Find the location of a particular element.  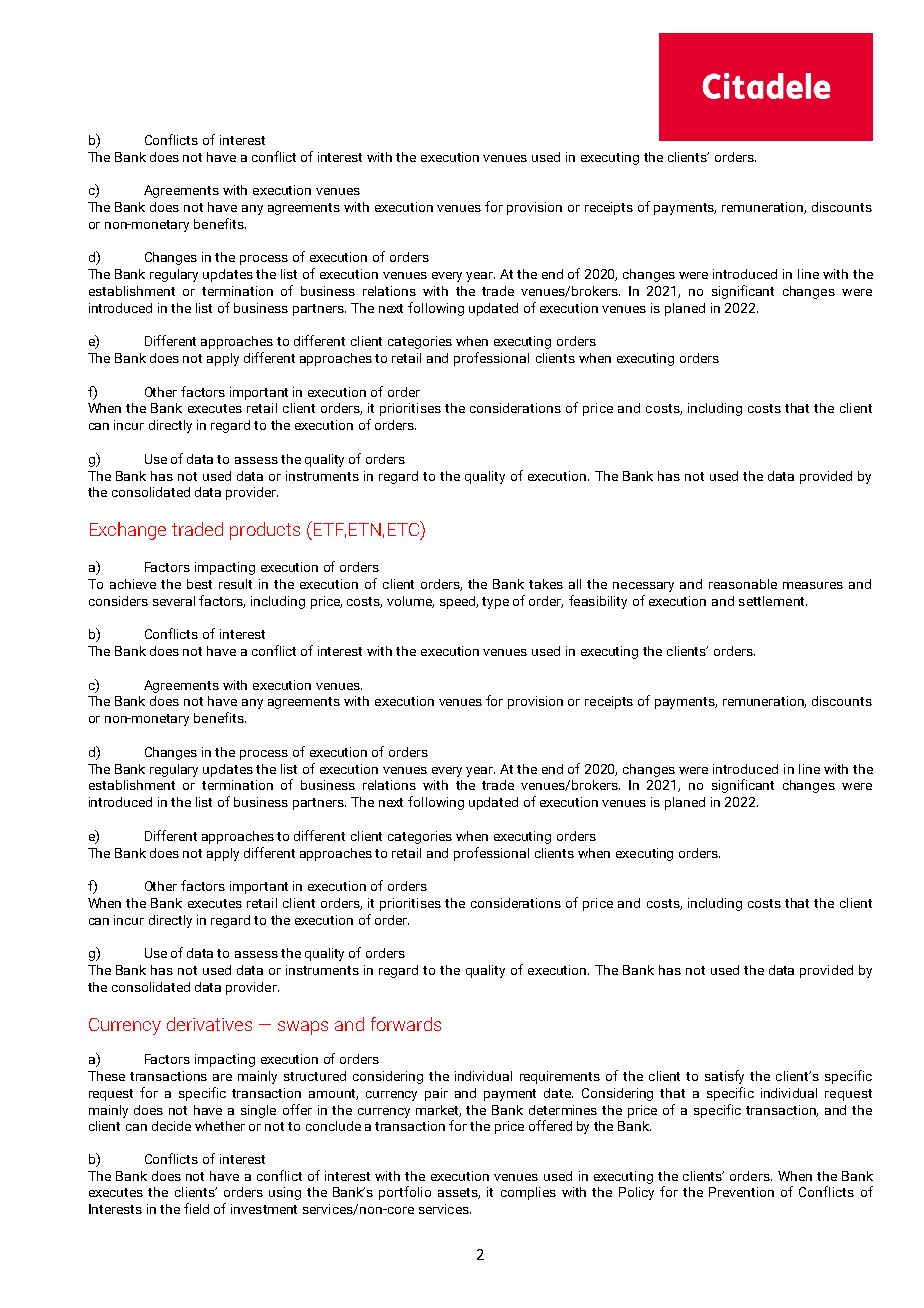

settlement is located at coordinates (773, 601).
